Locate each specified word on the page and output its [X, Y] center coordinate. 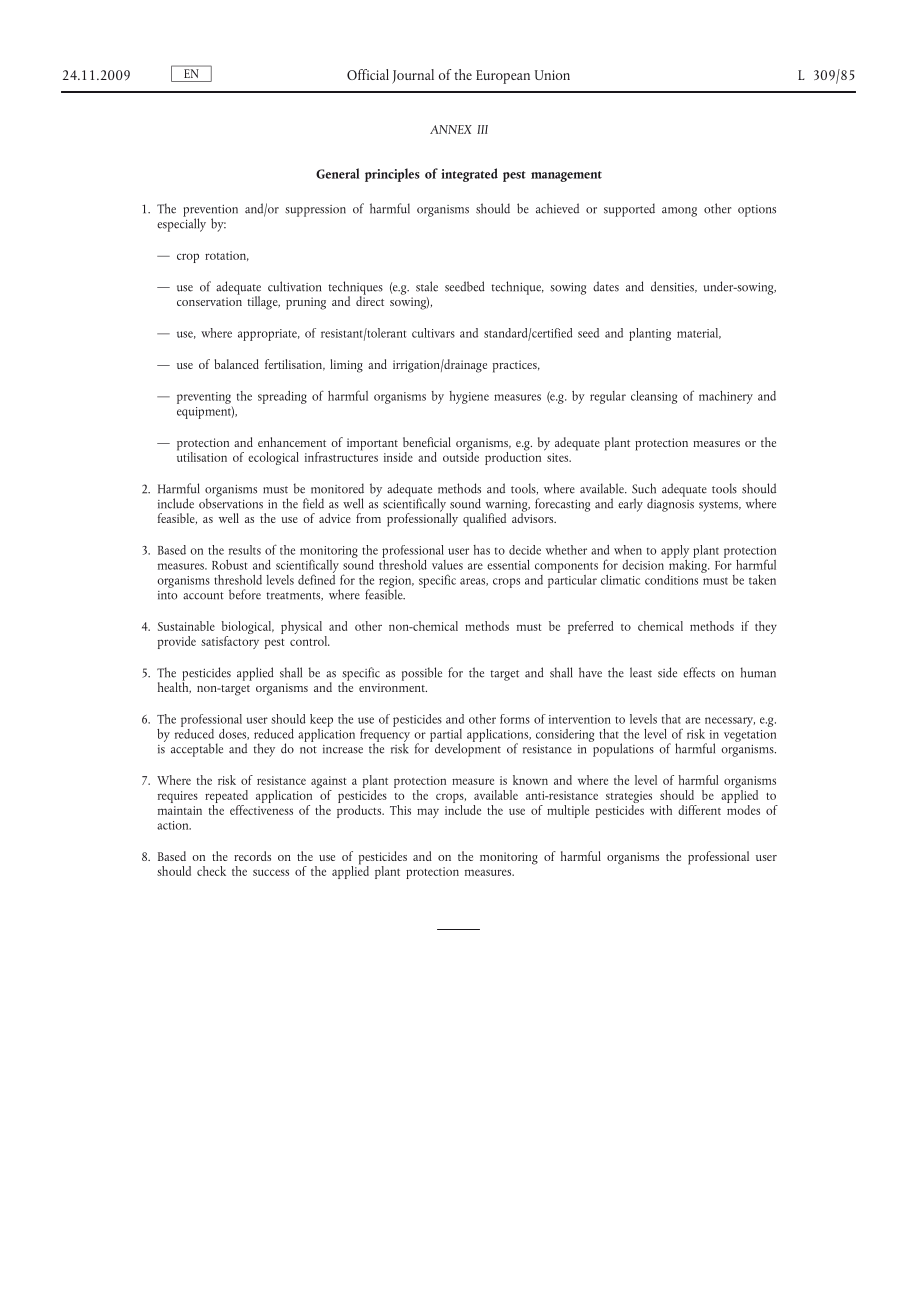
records [252, 856]
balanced [237, 364]
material [699, 333]
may [428, 813]
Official [368, 74]
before [245, 594]
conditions [671, 580]
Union [552, 75]
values [447, 565]
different [699, 810]
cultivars [433, 333]
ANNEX [451, 129]
